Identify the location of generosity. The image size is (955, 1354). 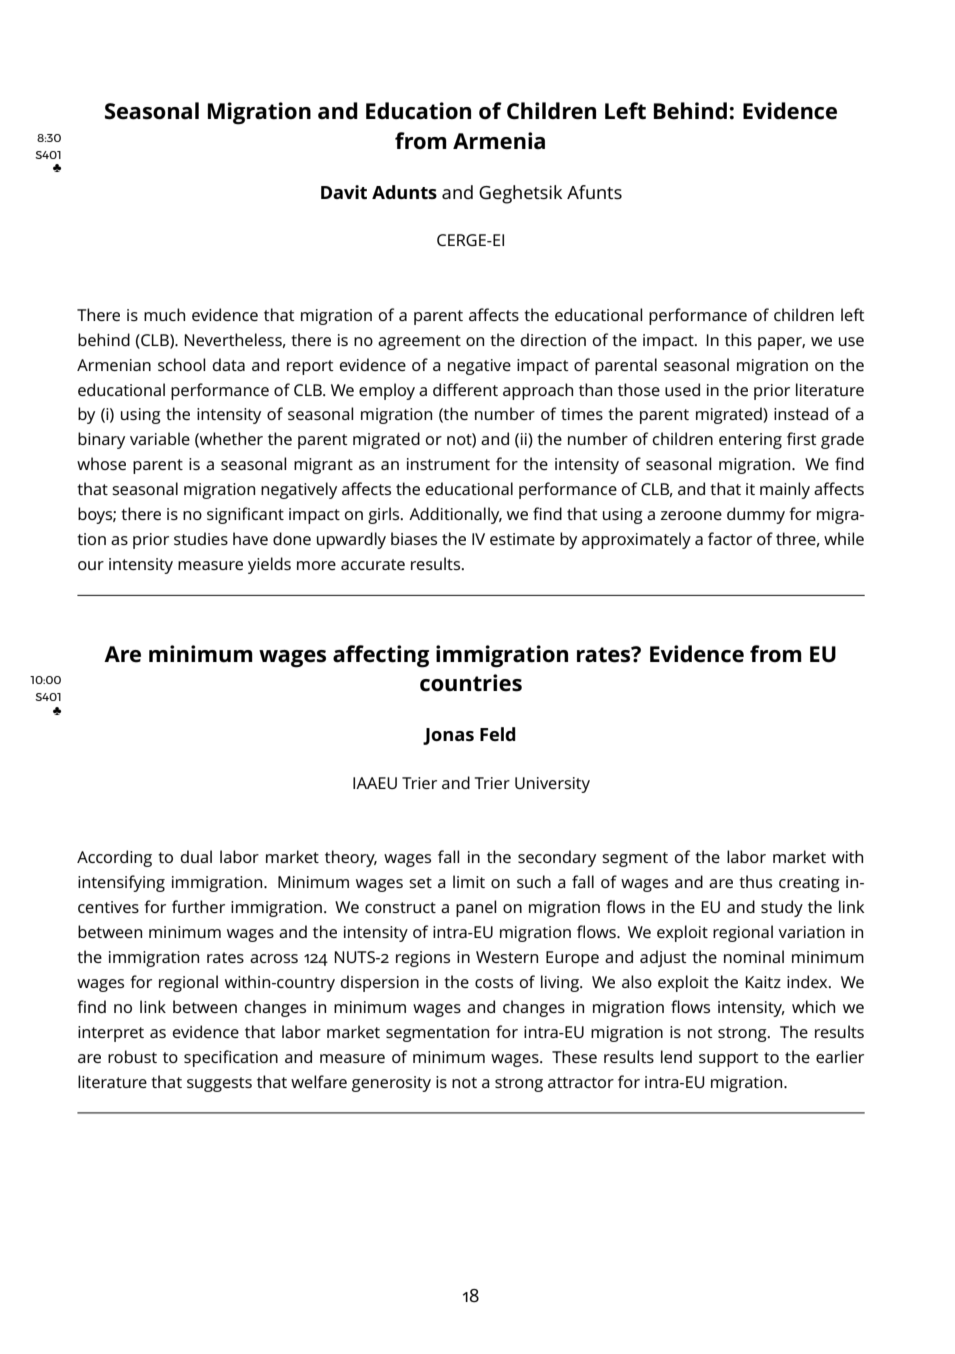
(391, 1084).
